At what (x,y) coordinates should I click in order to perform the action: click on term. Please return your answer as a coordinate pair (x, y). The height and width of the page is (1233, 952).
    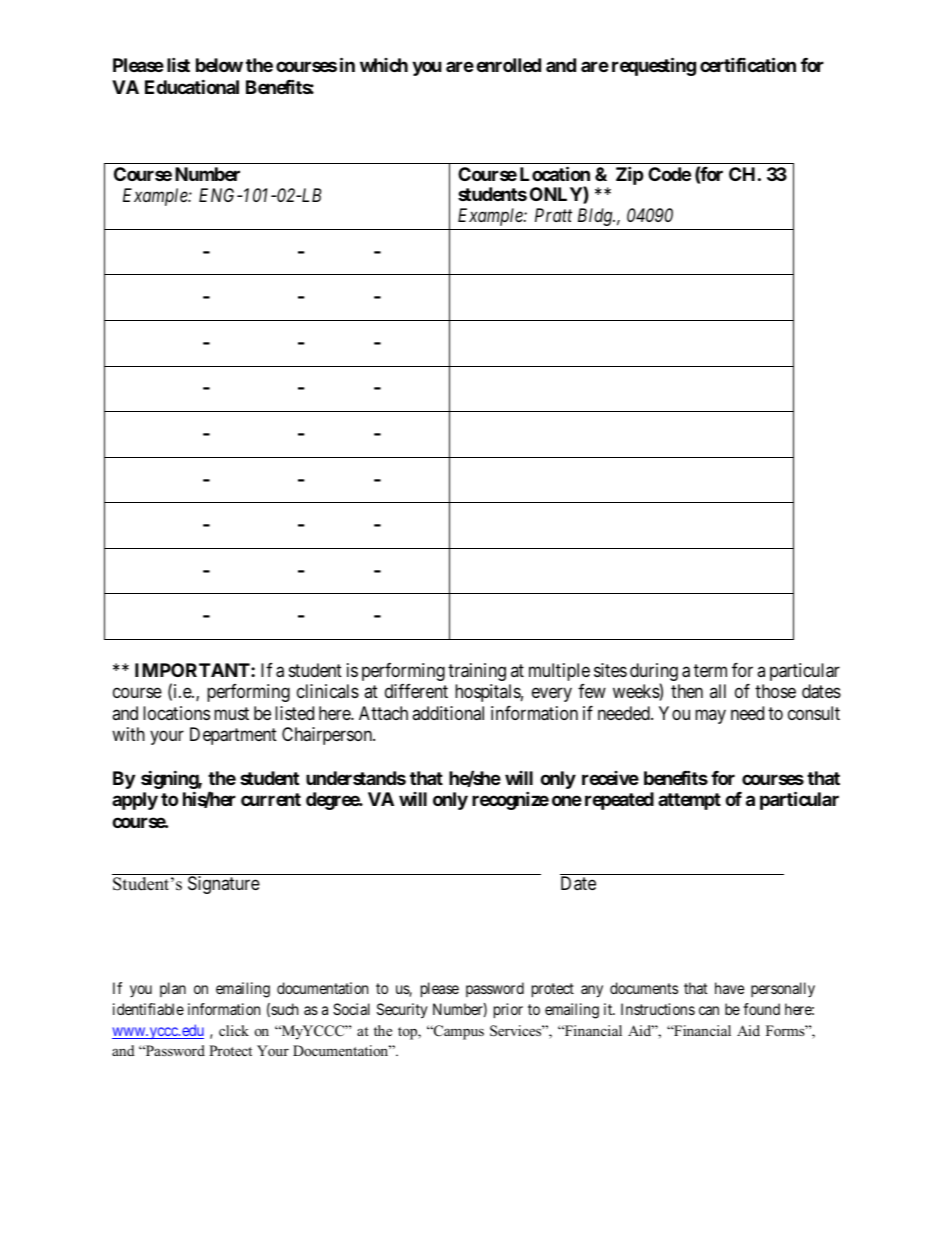
    Looking at the image, I should click on (710, 670).
